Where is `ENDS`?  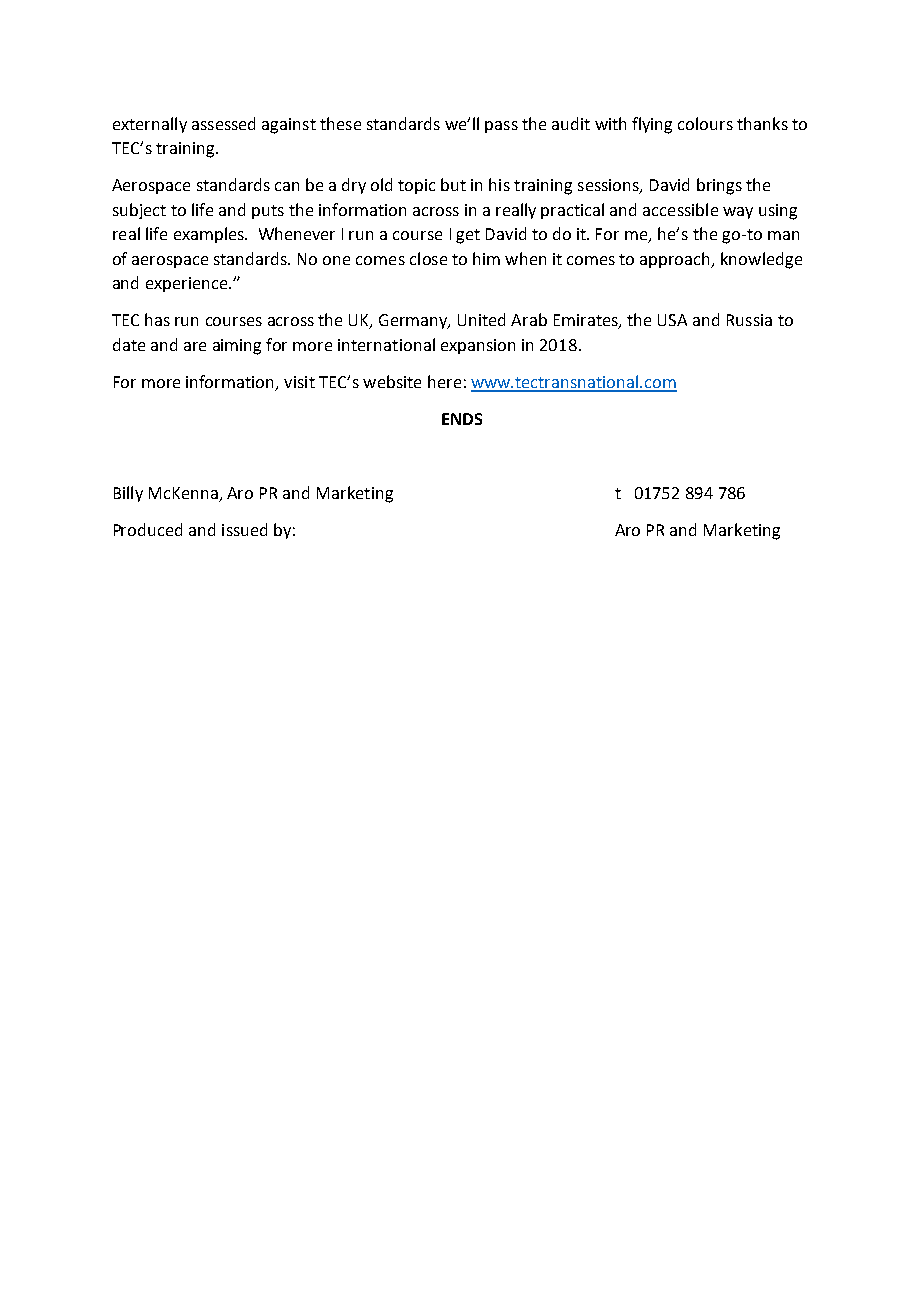 ENDS is located at coordinates (462, 419).
